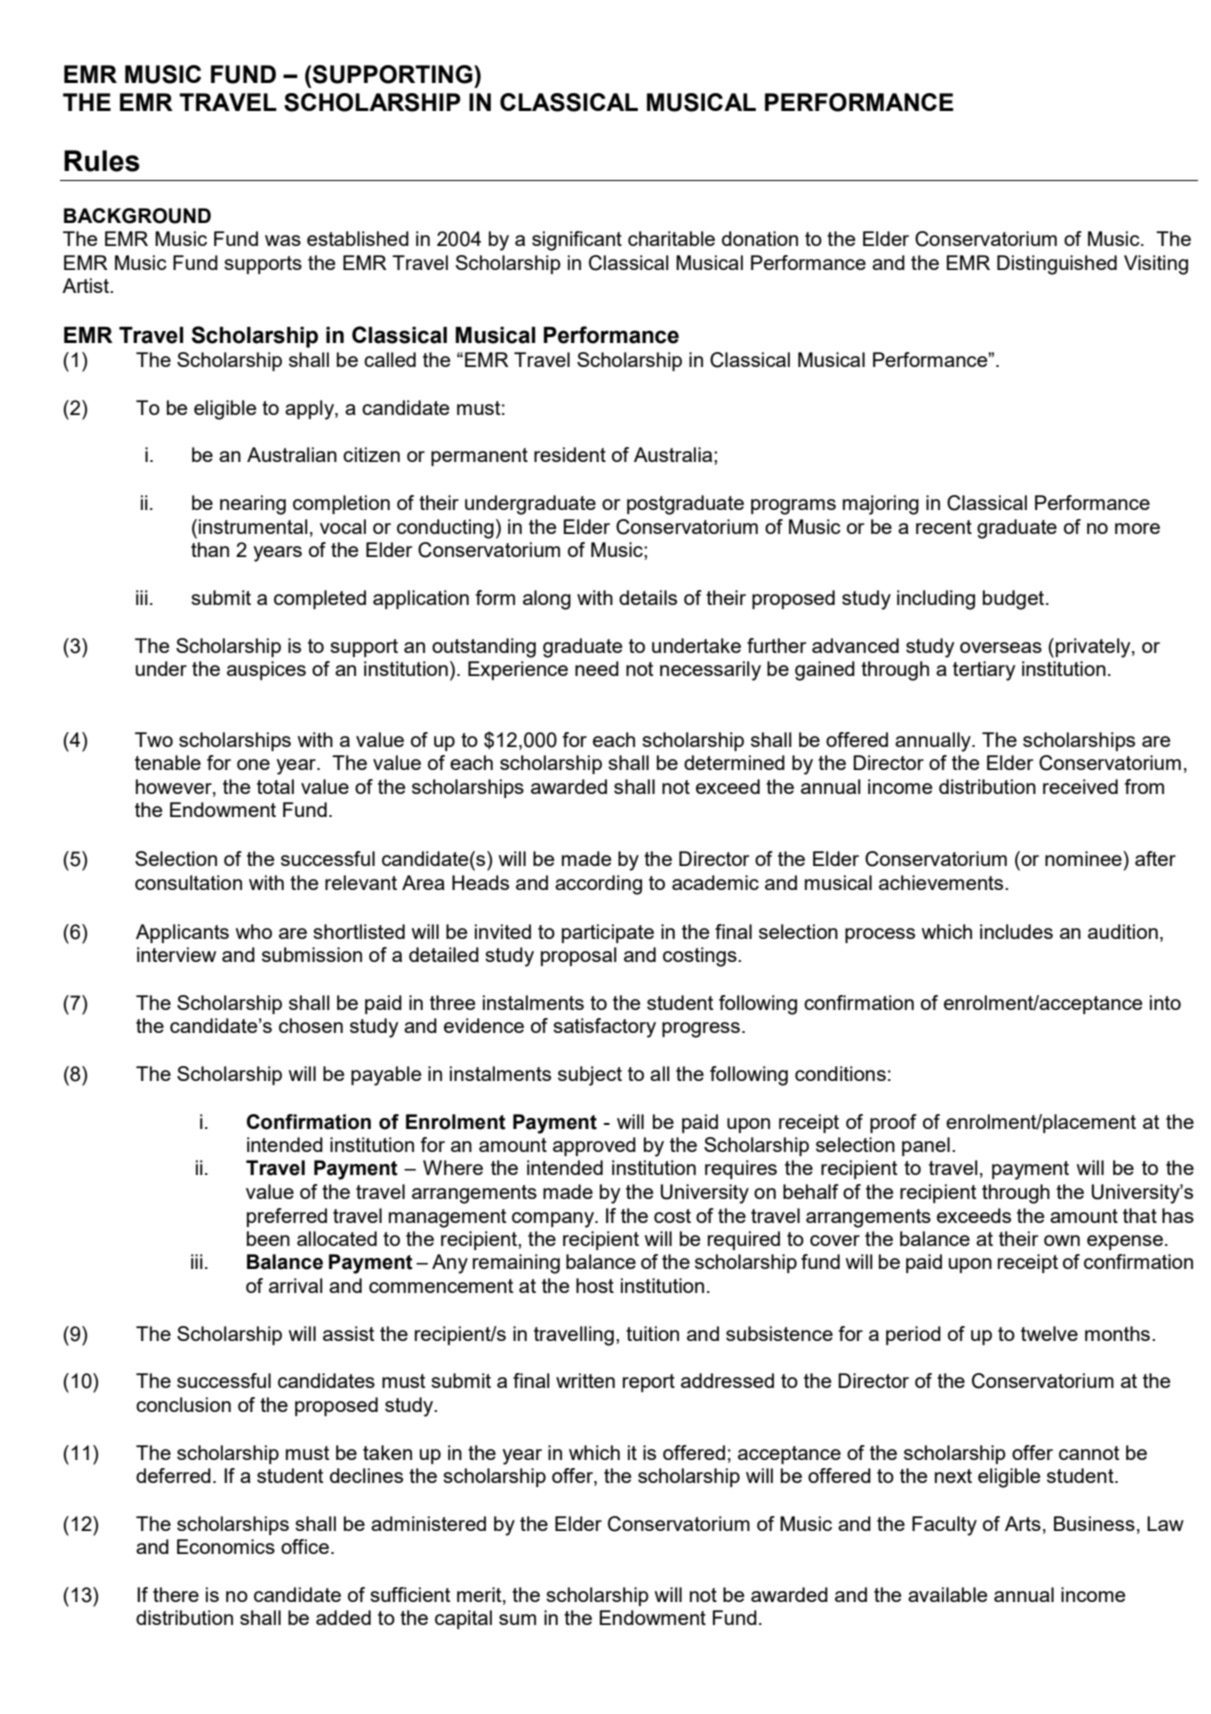 This image has height=1714, width=1211. What do you see at coordinates (226, 1546) in the image?
I see `Economics` at bounding box center [226, 1546].
